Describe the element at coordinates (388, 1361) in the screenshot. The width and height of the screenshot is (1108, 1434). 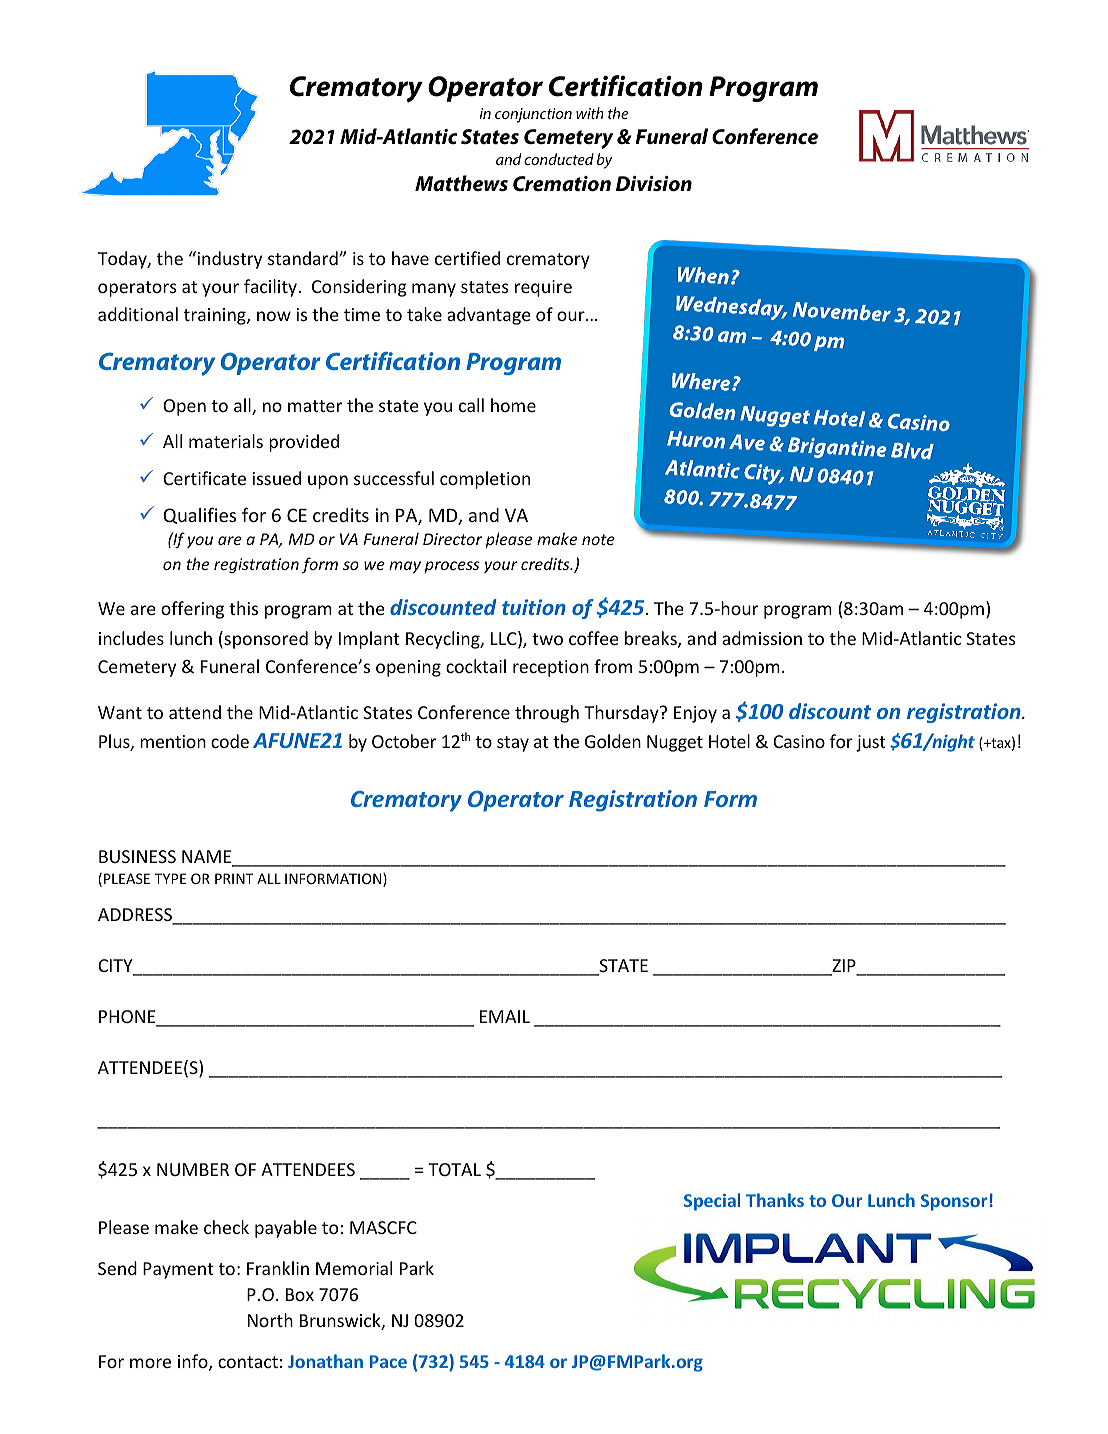
I see `Pace` at that location.
